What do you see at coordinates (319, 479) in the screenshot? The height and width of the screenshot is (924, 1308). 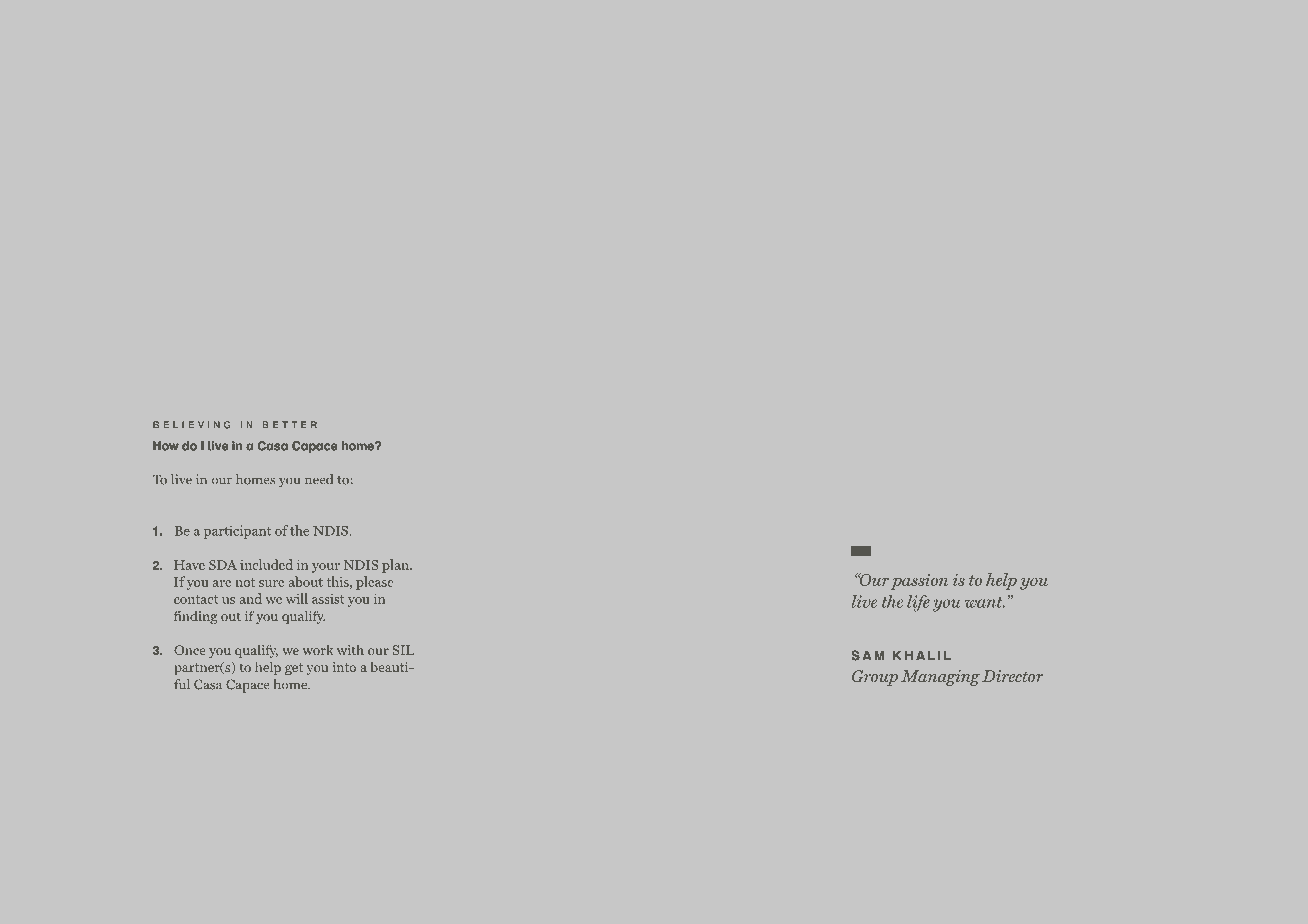 I see `need` at bounding box center [319, 479].
